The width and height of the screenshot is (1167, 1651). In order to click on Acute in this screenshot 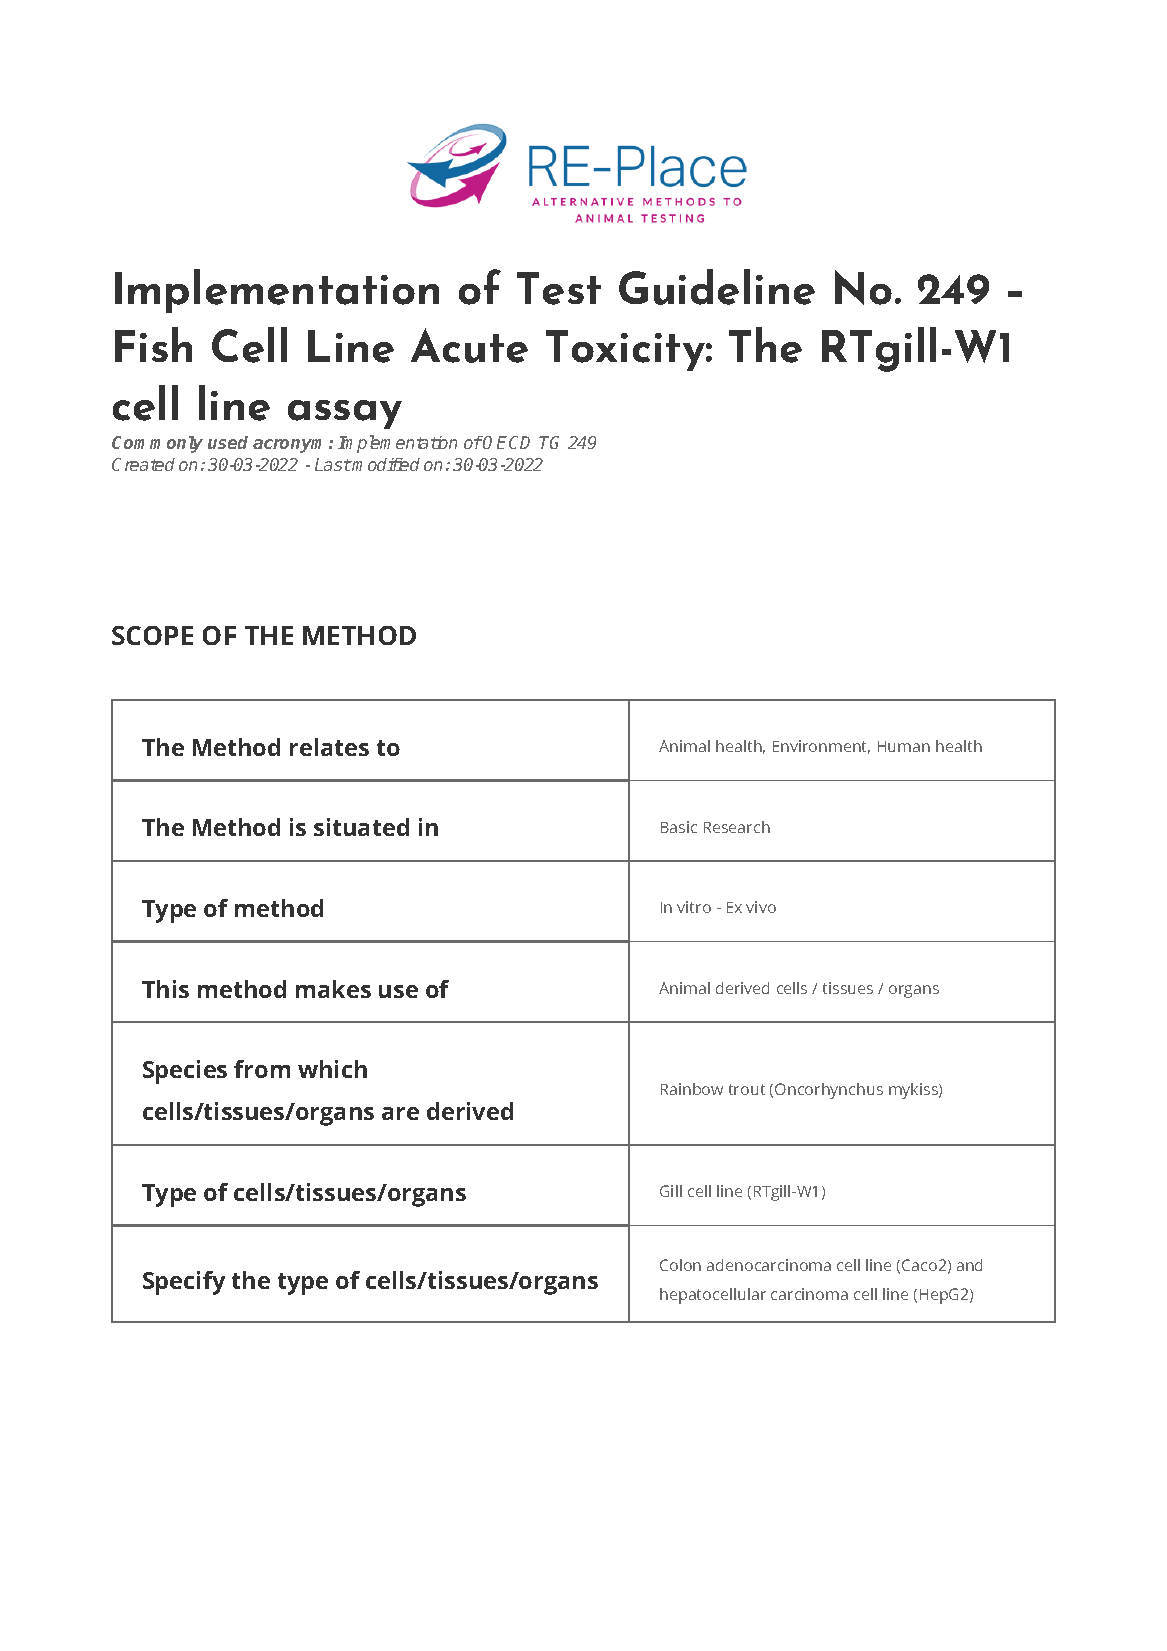, I will do `click(469, 345)`.
